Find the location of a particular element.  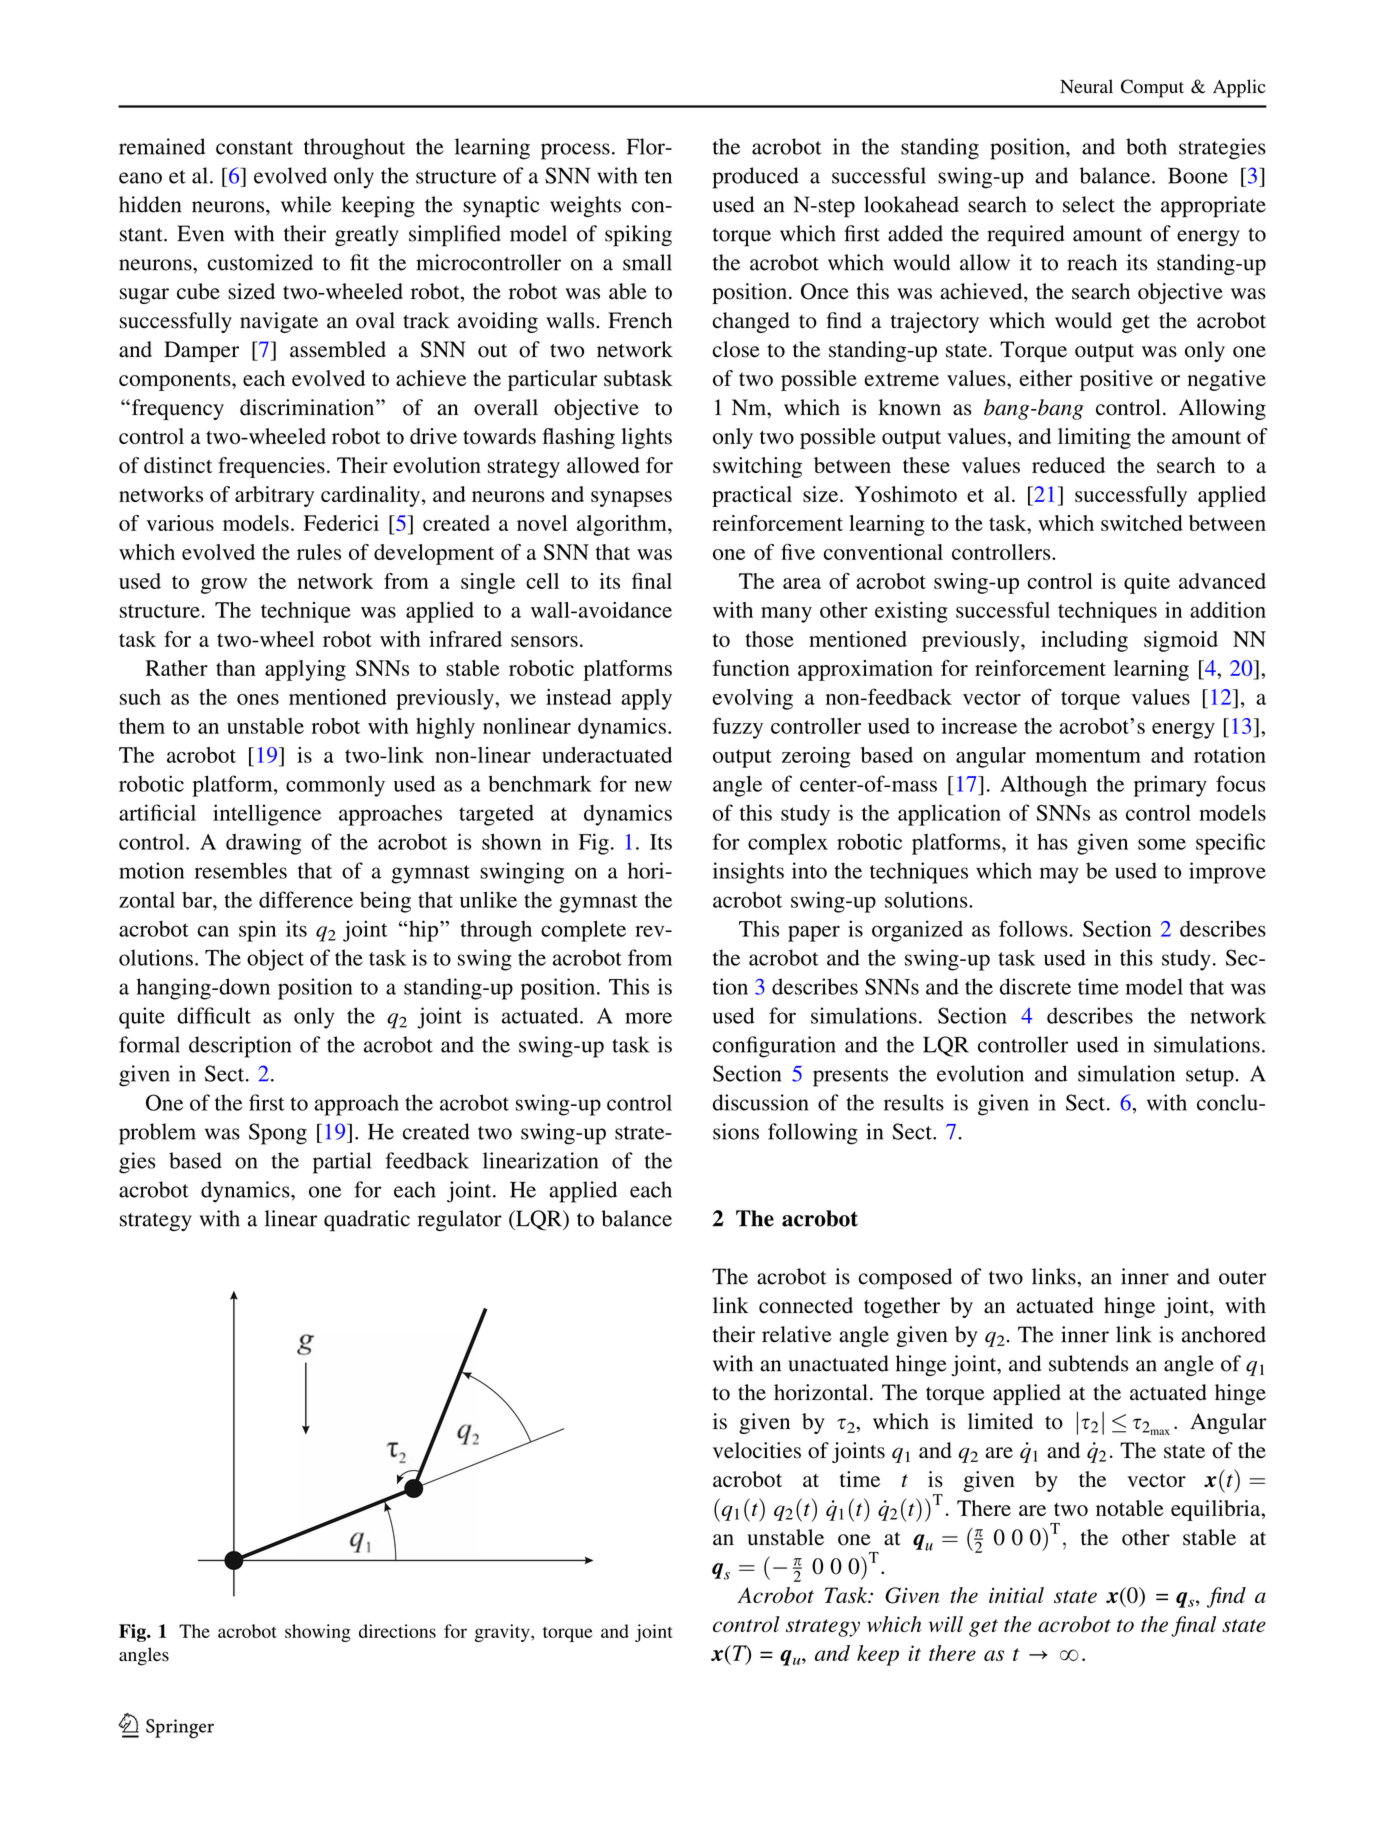

some is located at coordinates (1162, 844).
